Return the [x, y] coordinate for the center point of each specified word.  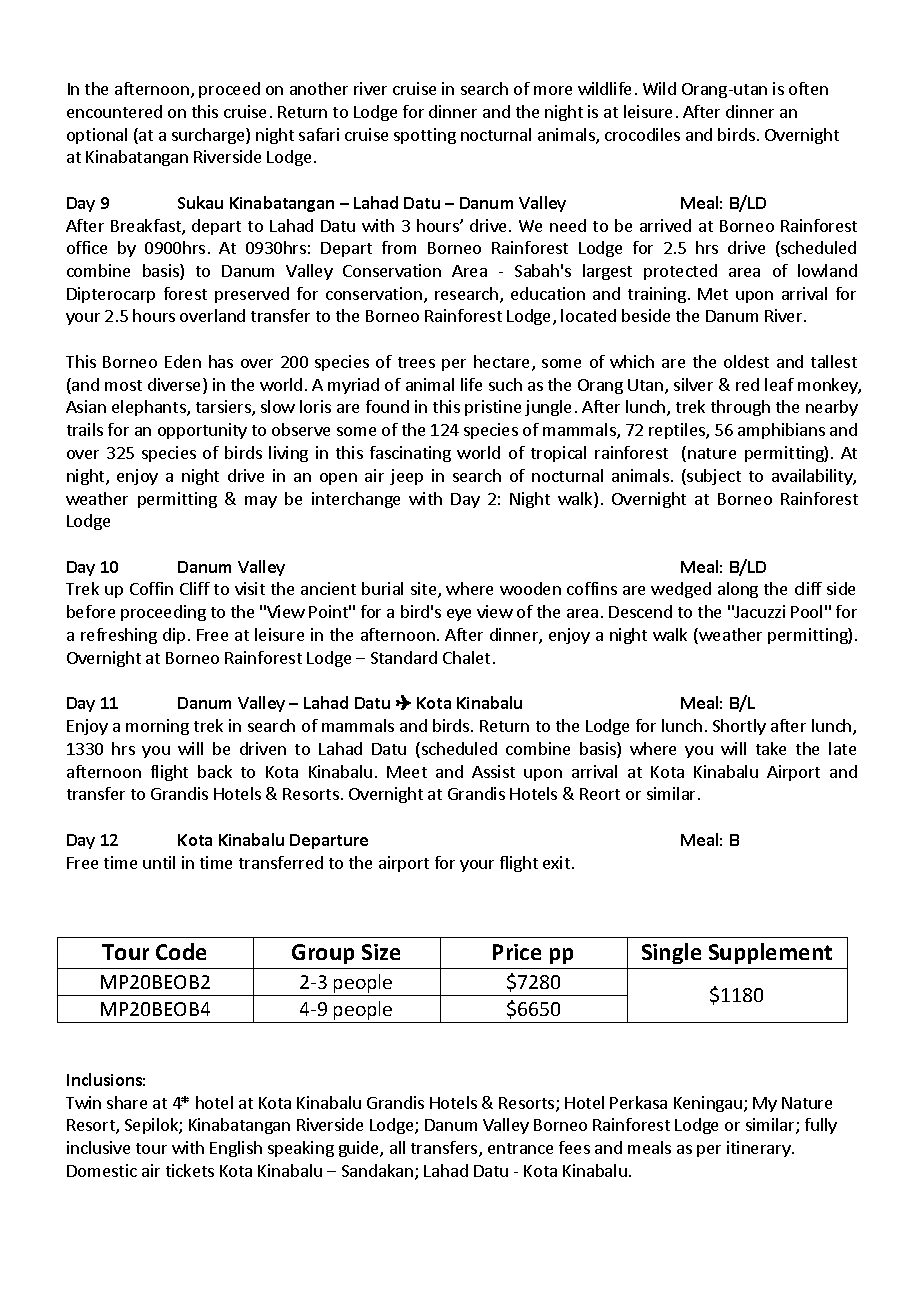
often [808, 88]
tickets [190, 1170]
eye [459, 615]
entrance [520, 1148]
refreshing [119, 636]
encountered [114, 111]
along [738, 590]
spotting [425, 136]
